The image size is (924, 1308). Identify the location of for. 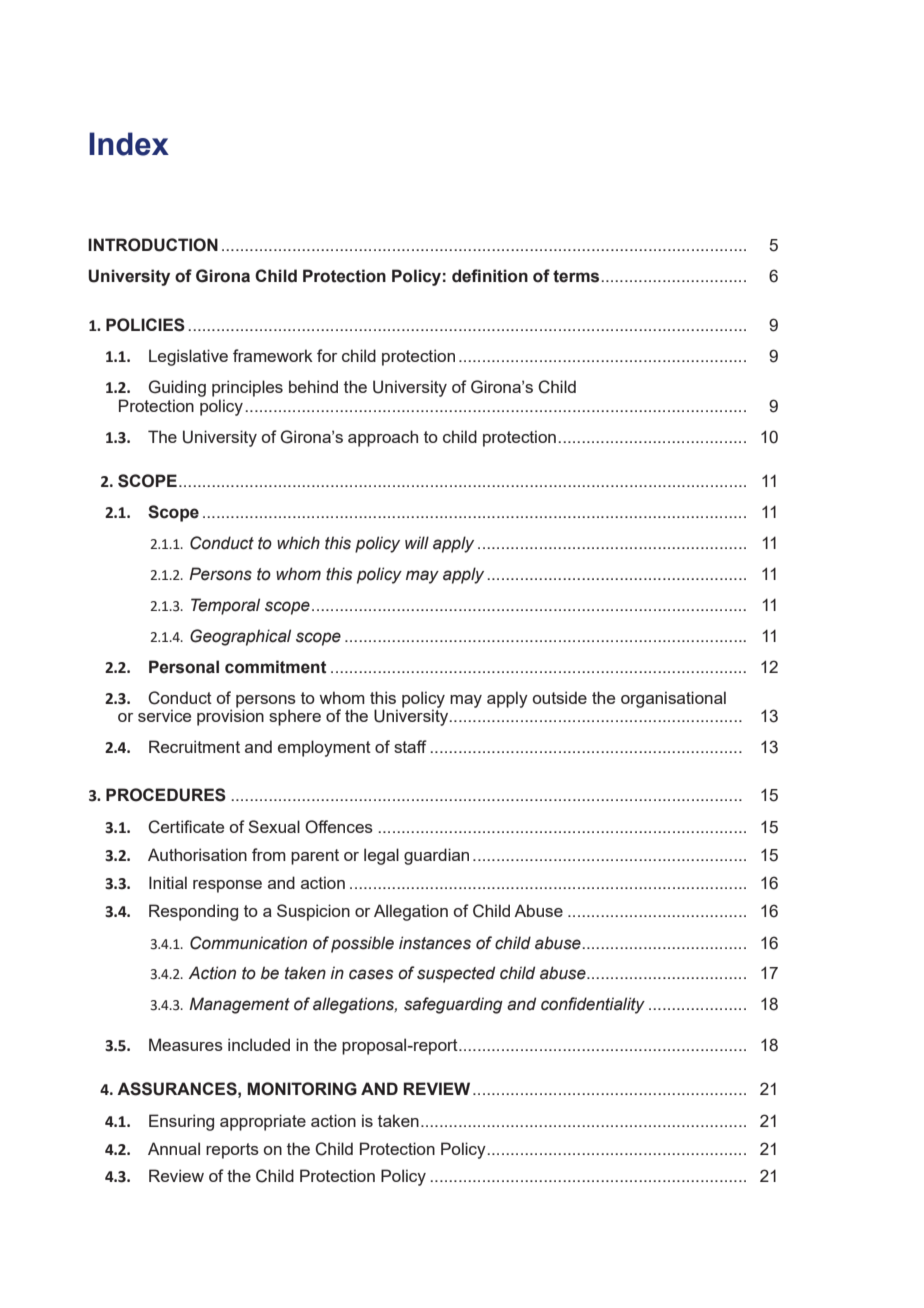
(327, 355).
